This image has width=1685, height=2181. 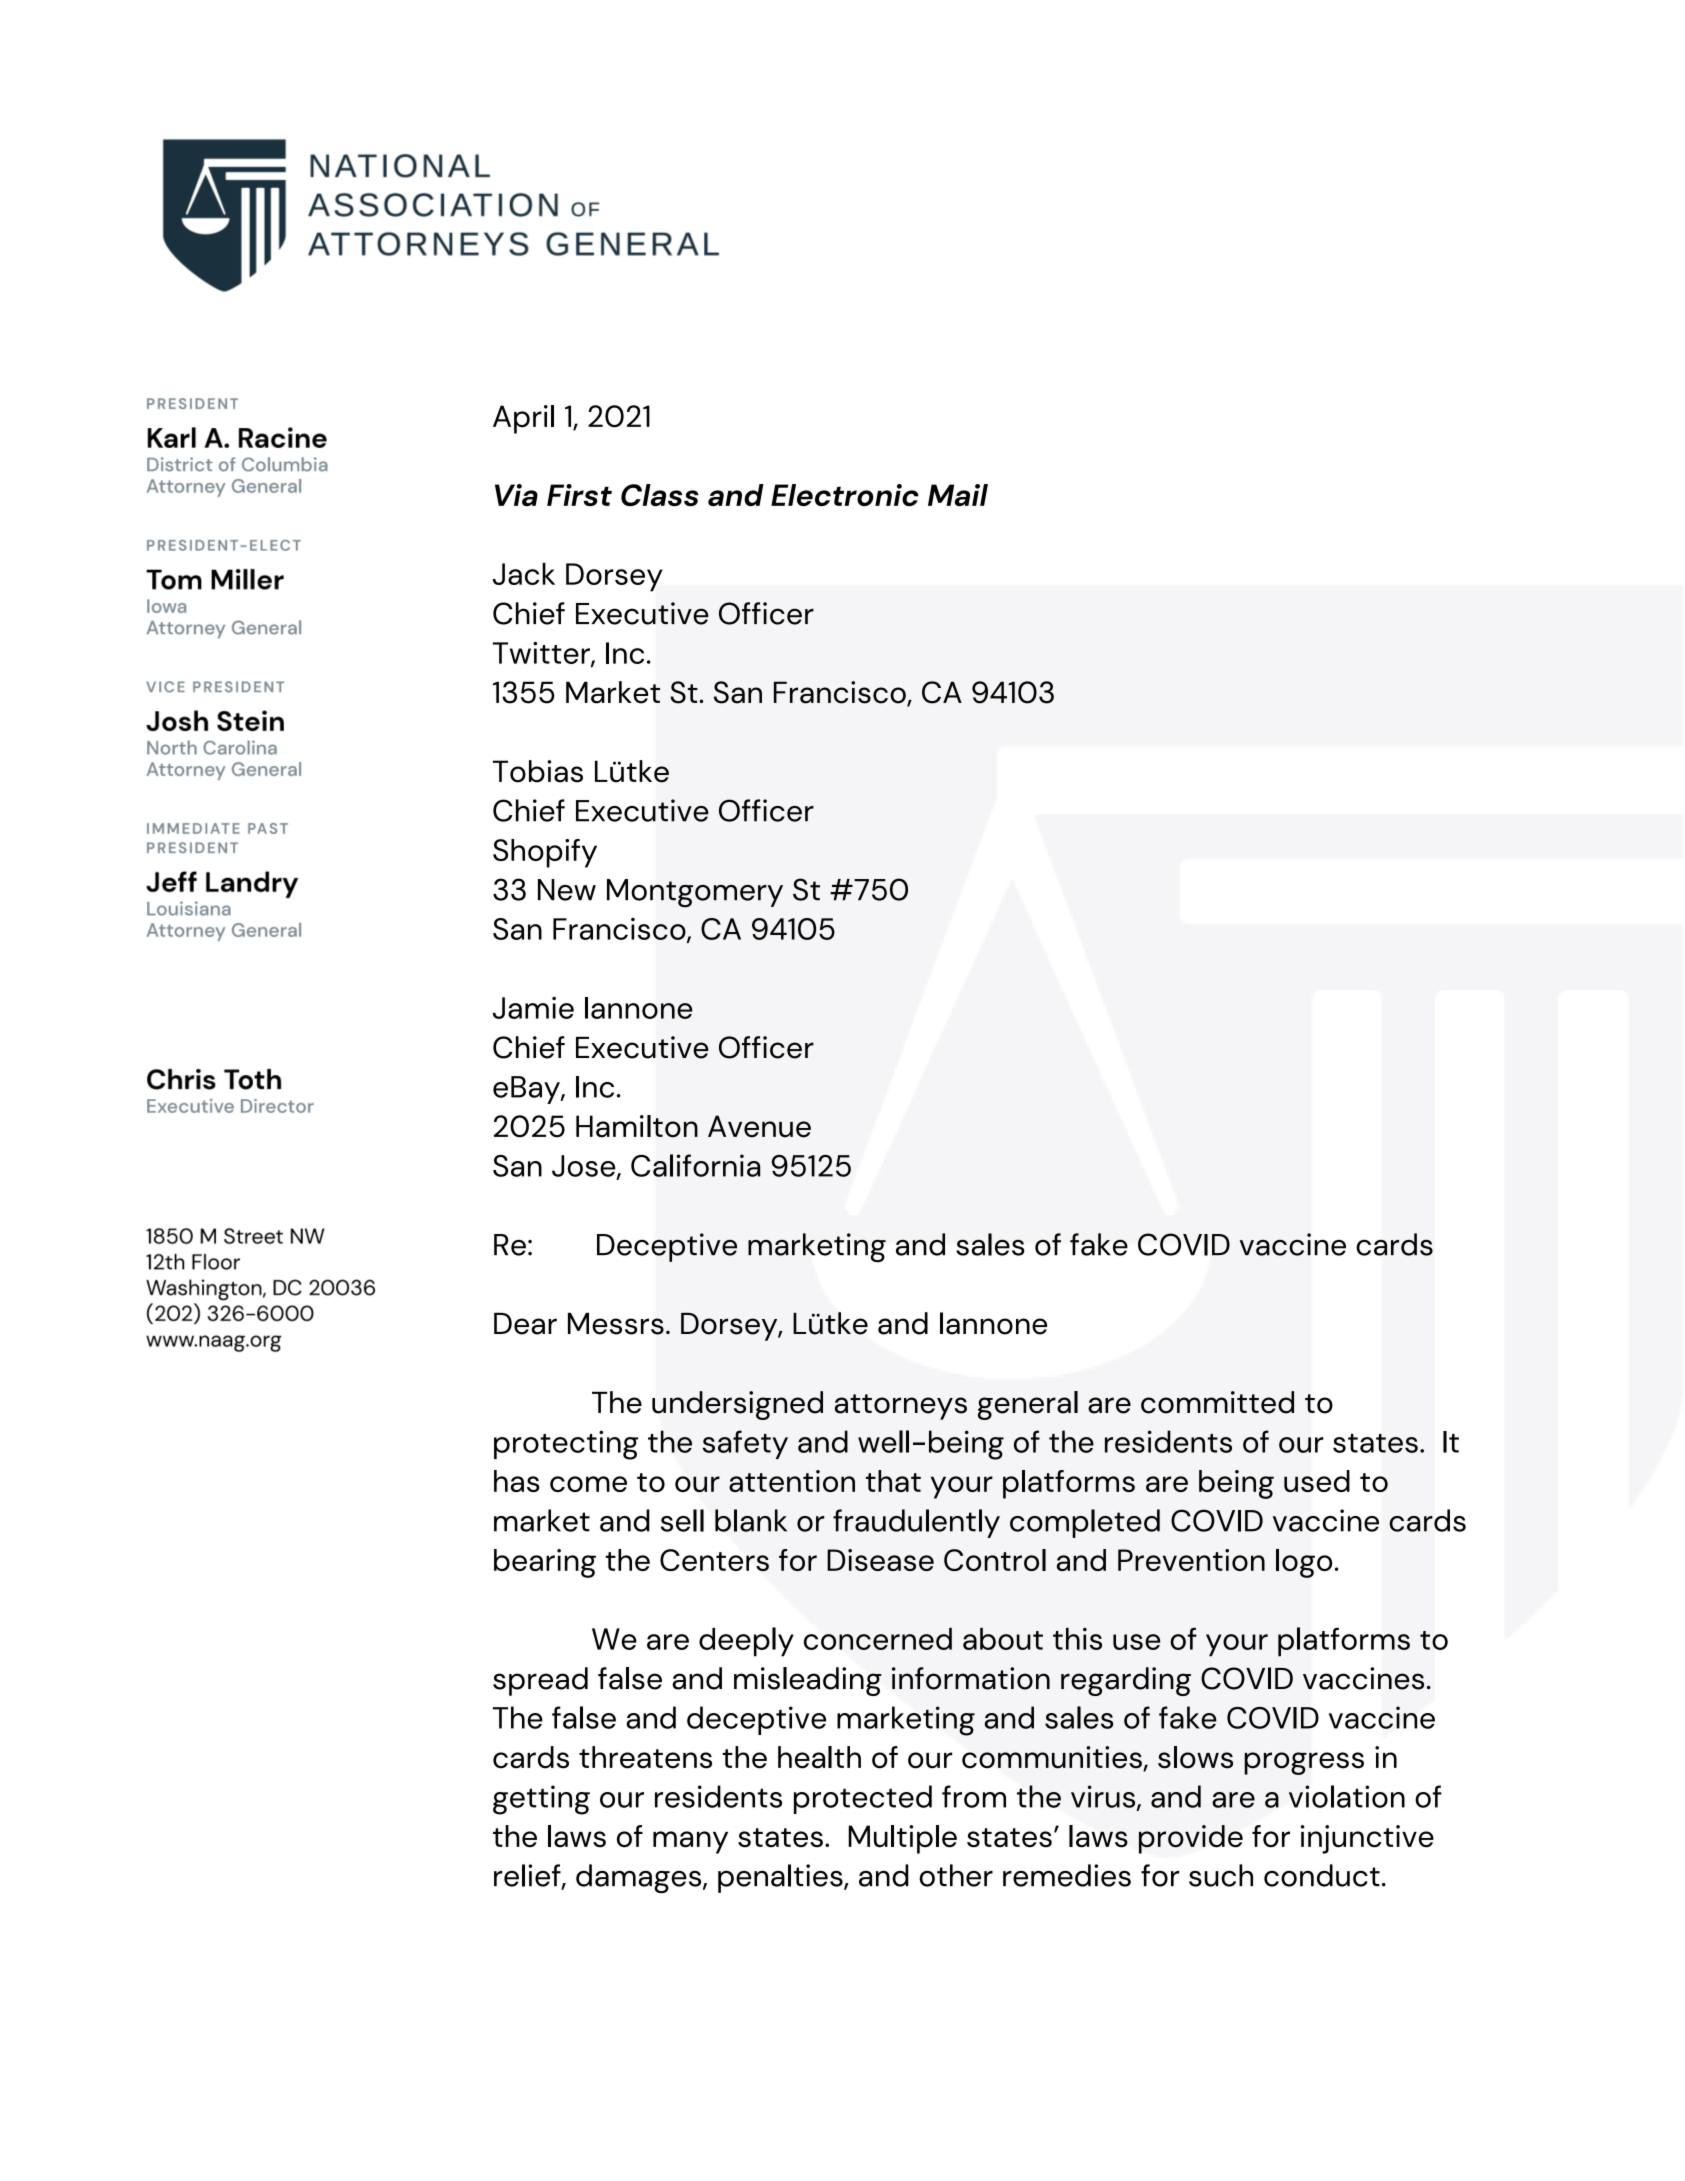 What do you see at coordinates (640, 1878) in the image?
I see `damages` at bounding box center [640, 1878].
